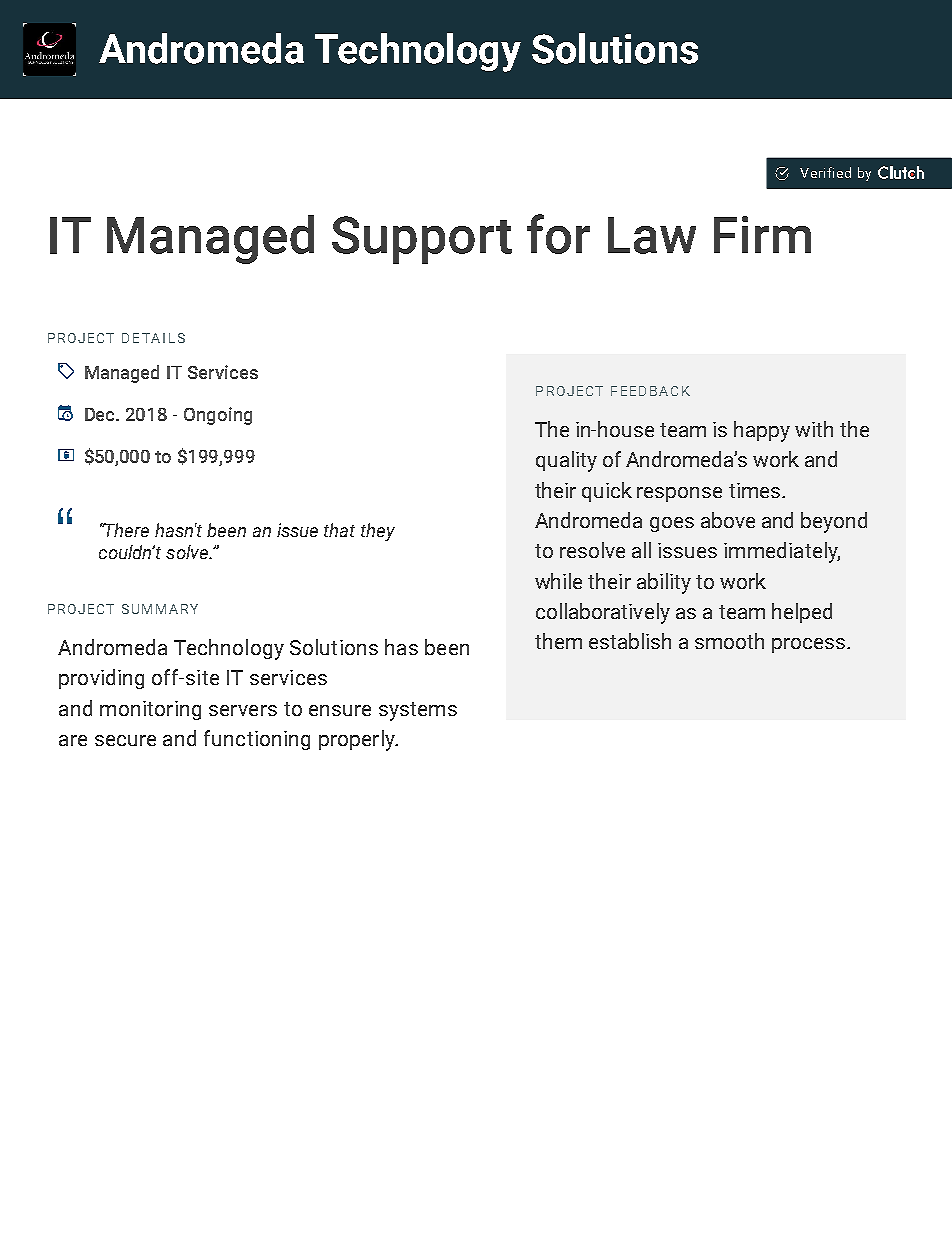 This page has width=952, height=1233. I want to click on happy, so click(762, 431).
